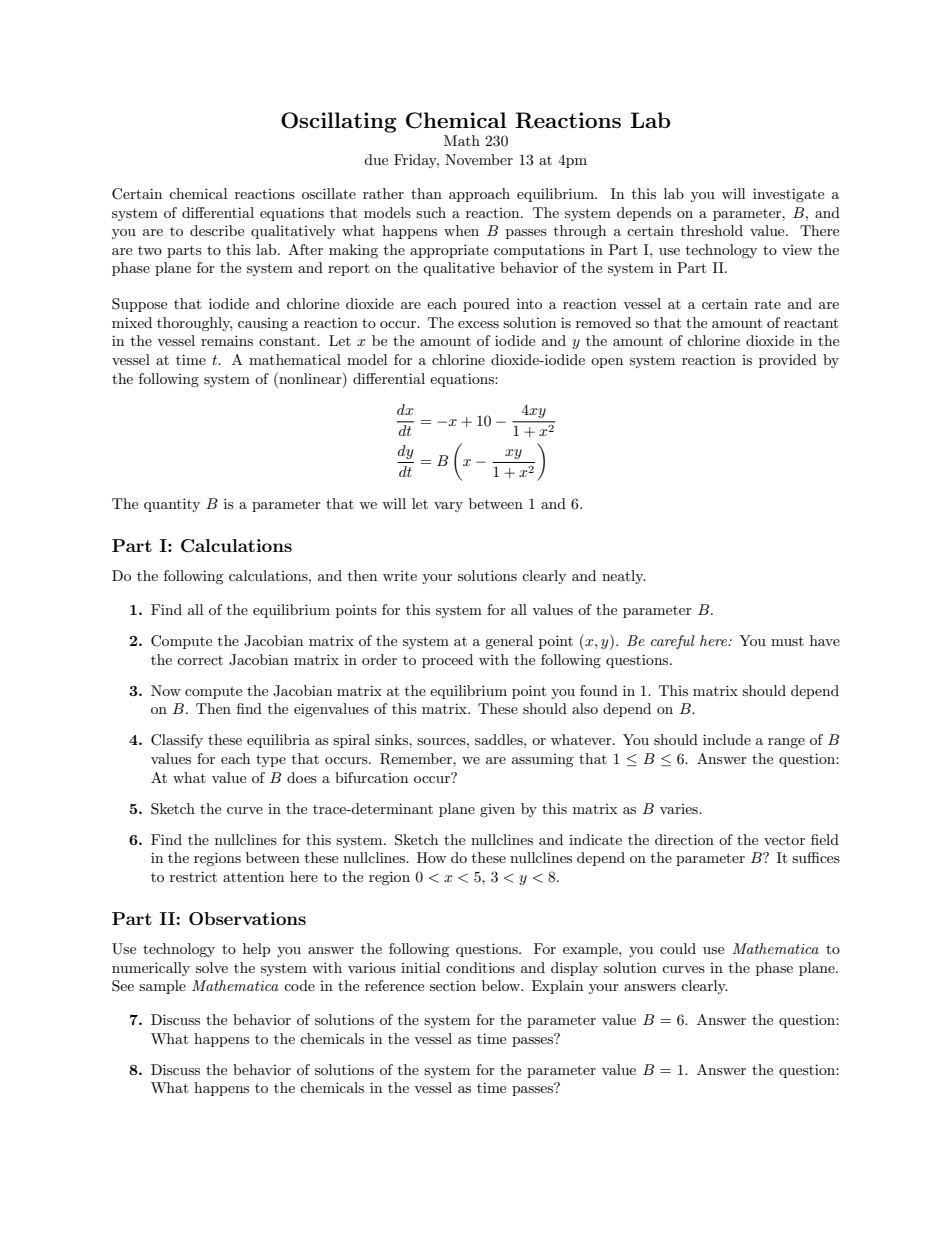 The image size is (952, 1233). I want to click on conditions, so click(480, 967).
